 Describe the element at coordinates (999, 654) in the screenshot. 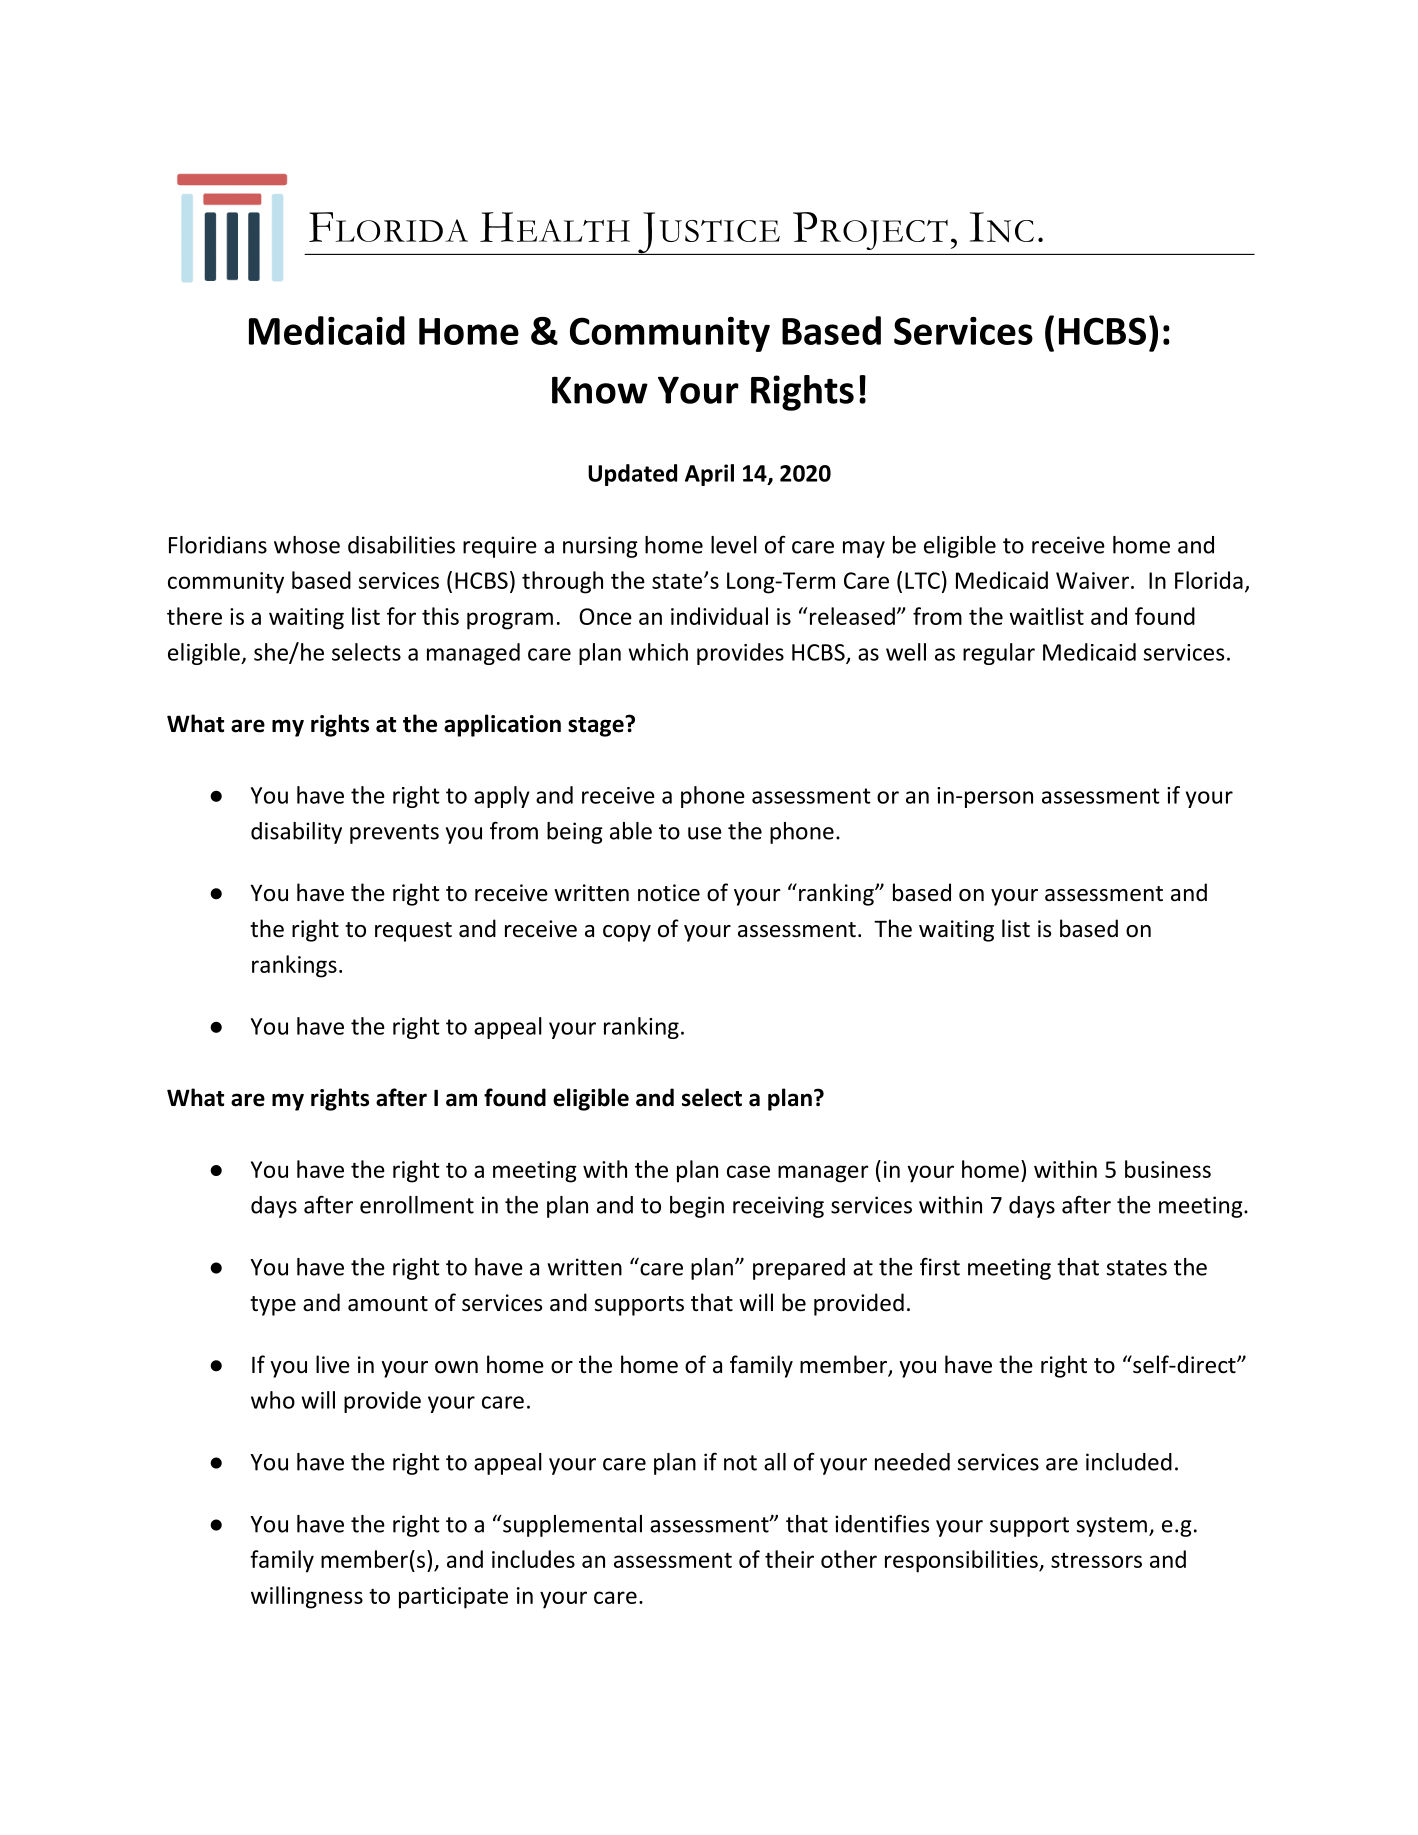

I see `regular` at that location.
